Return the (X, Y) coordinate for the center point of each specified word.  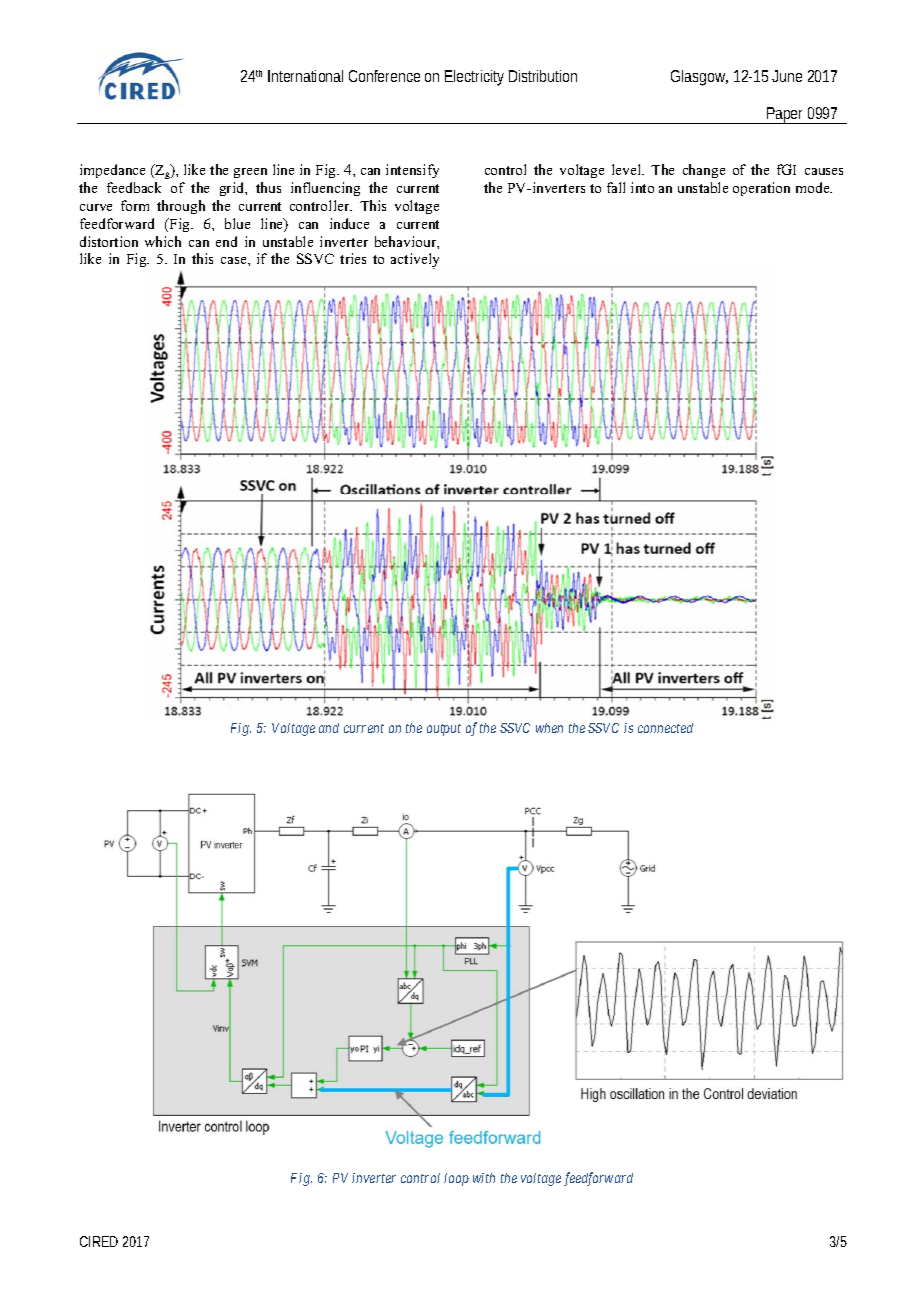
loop (456, 1179)
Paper (786, 115)
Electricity (474, 78)
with (484, 1178)
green (250, 173)
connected (665, 728)
